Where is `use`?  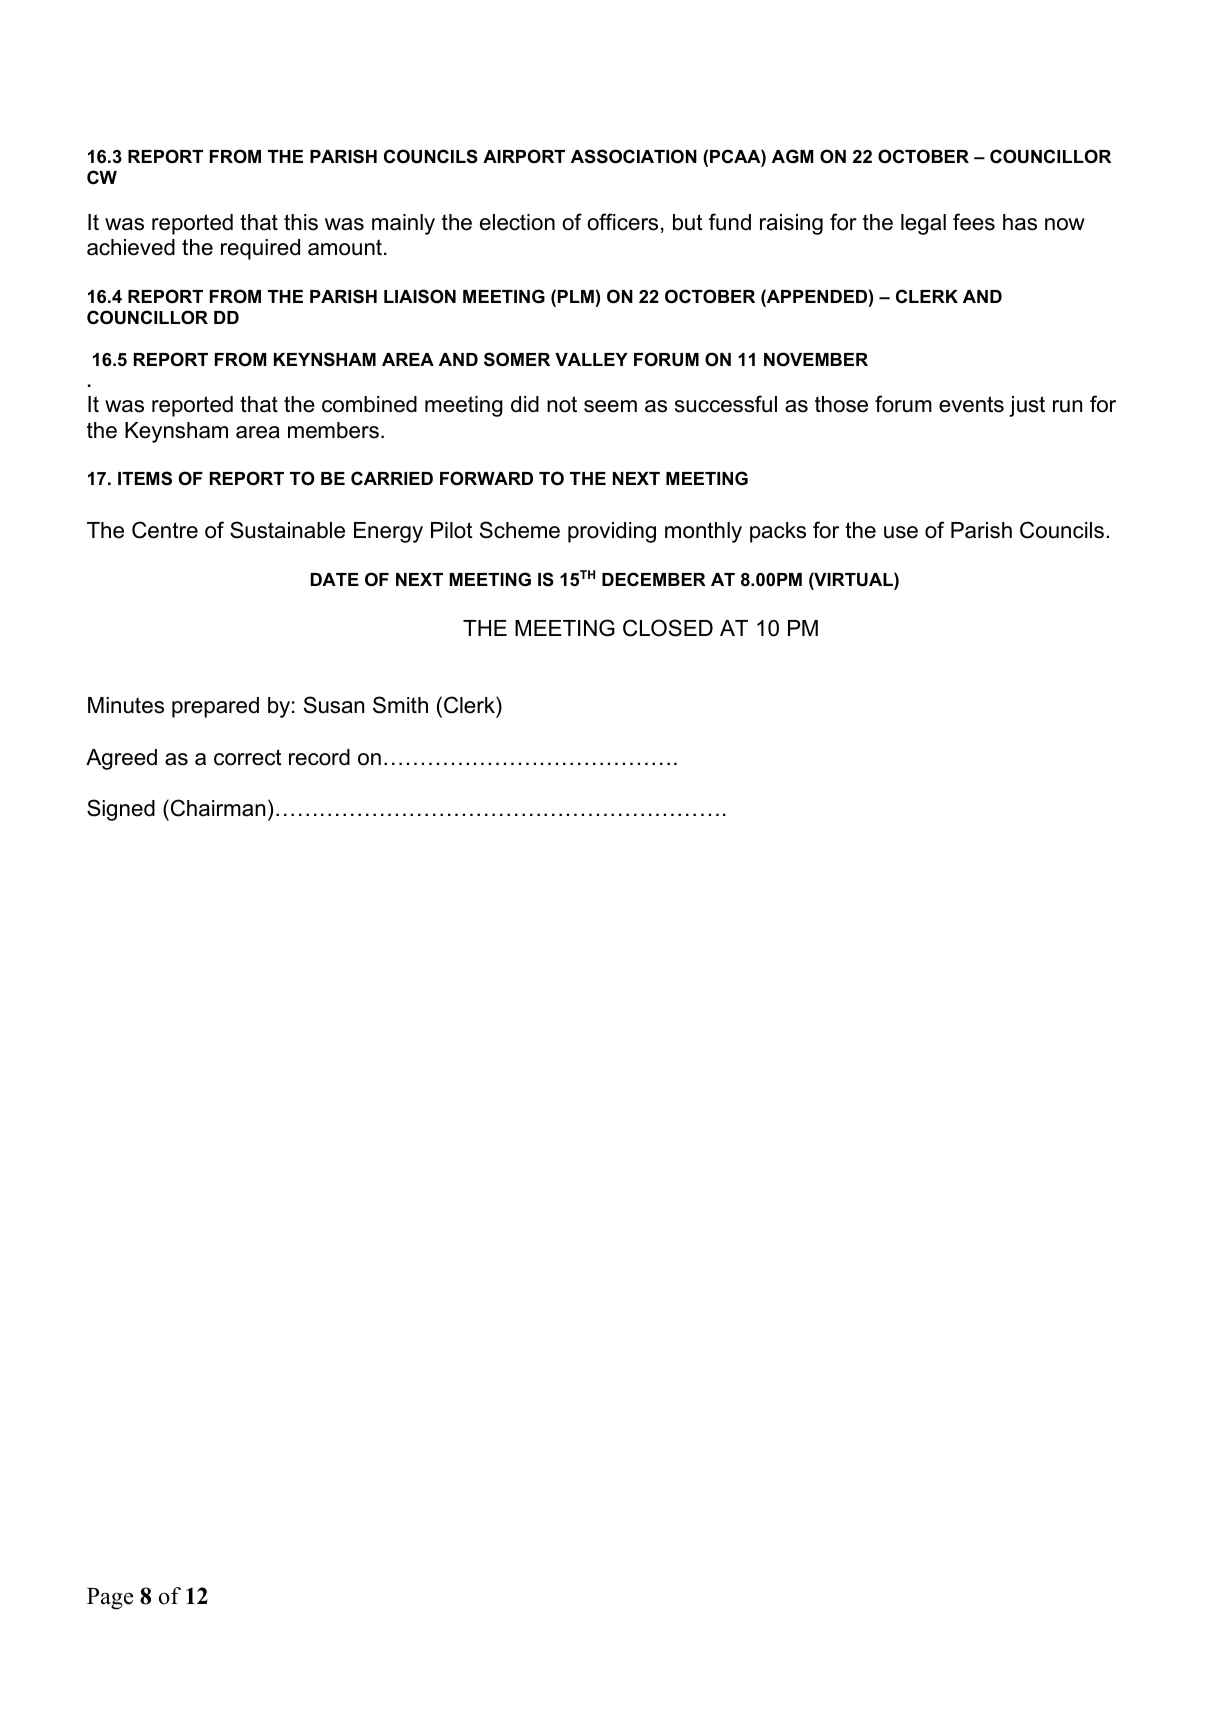
use is located at coordinates (901, 532).
